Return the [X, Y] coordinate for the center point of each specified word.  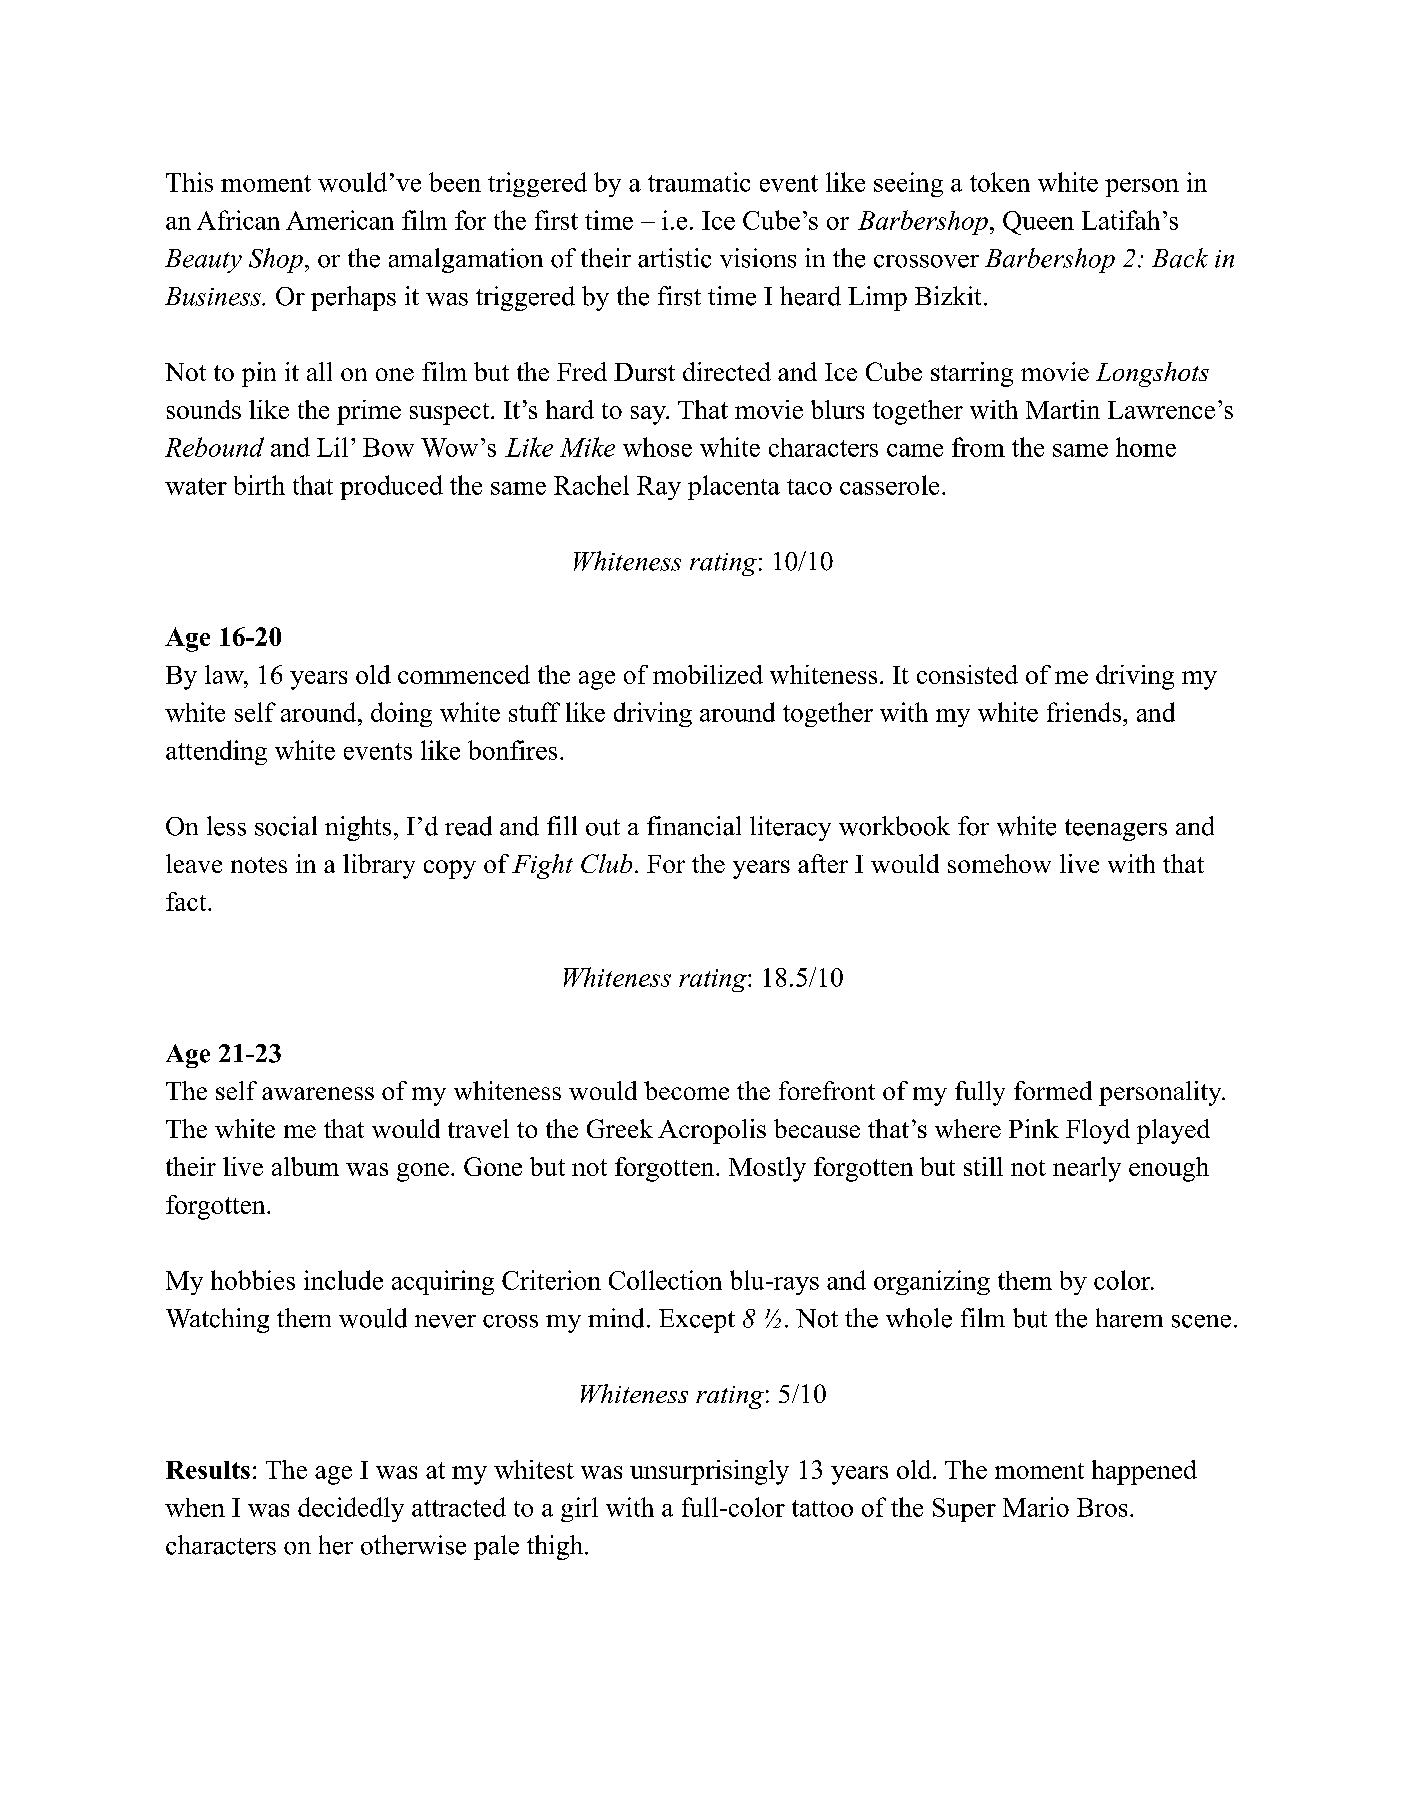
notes [259, 865]
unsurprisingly [709, 1472]
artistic [674, 258]
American [340, 220]
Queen [1038, 223]
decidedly [351, 1509]
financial [694, 826]
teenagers [1116, 830]
